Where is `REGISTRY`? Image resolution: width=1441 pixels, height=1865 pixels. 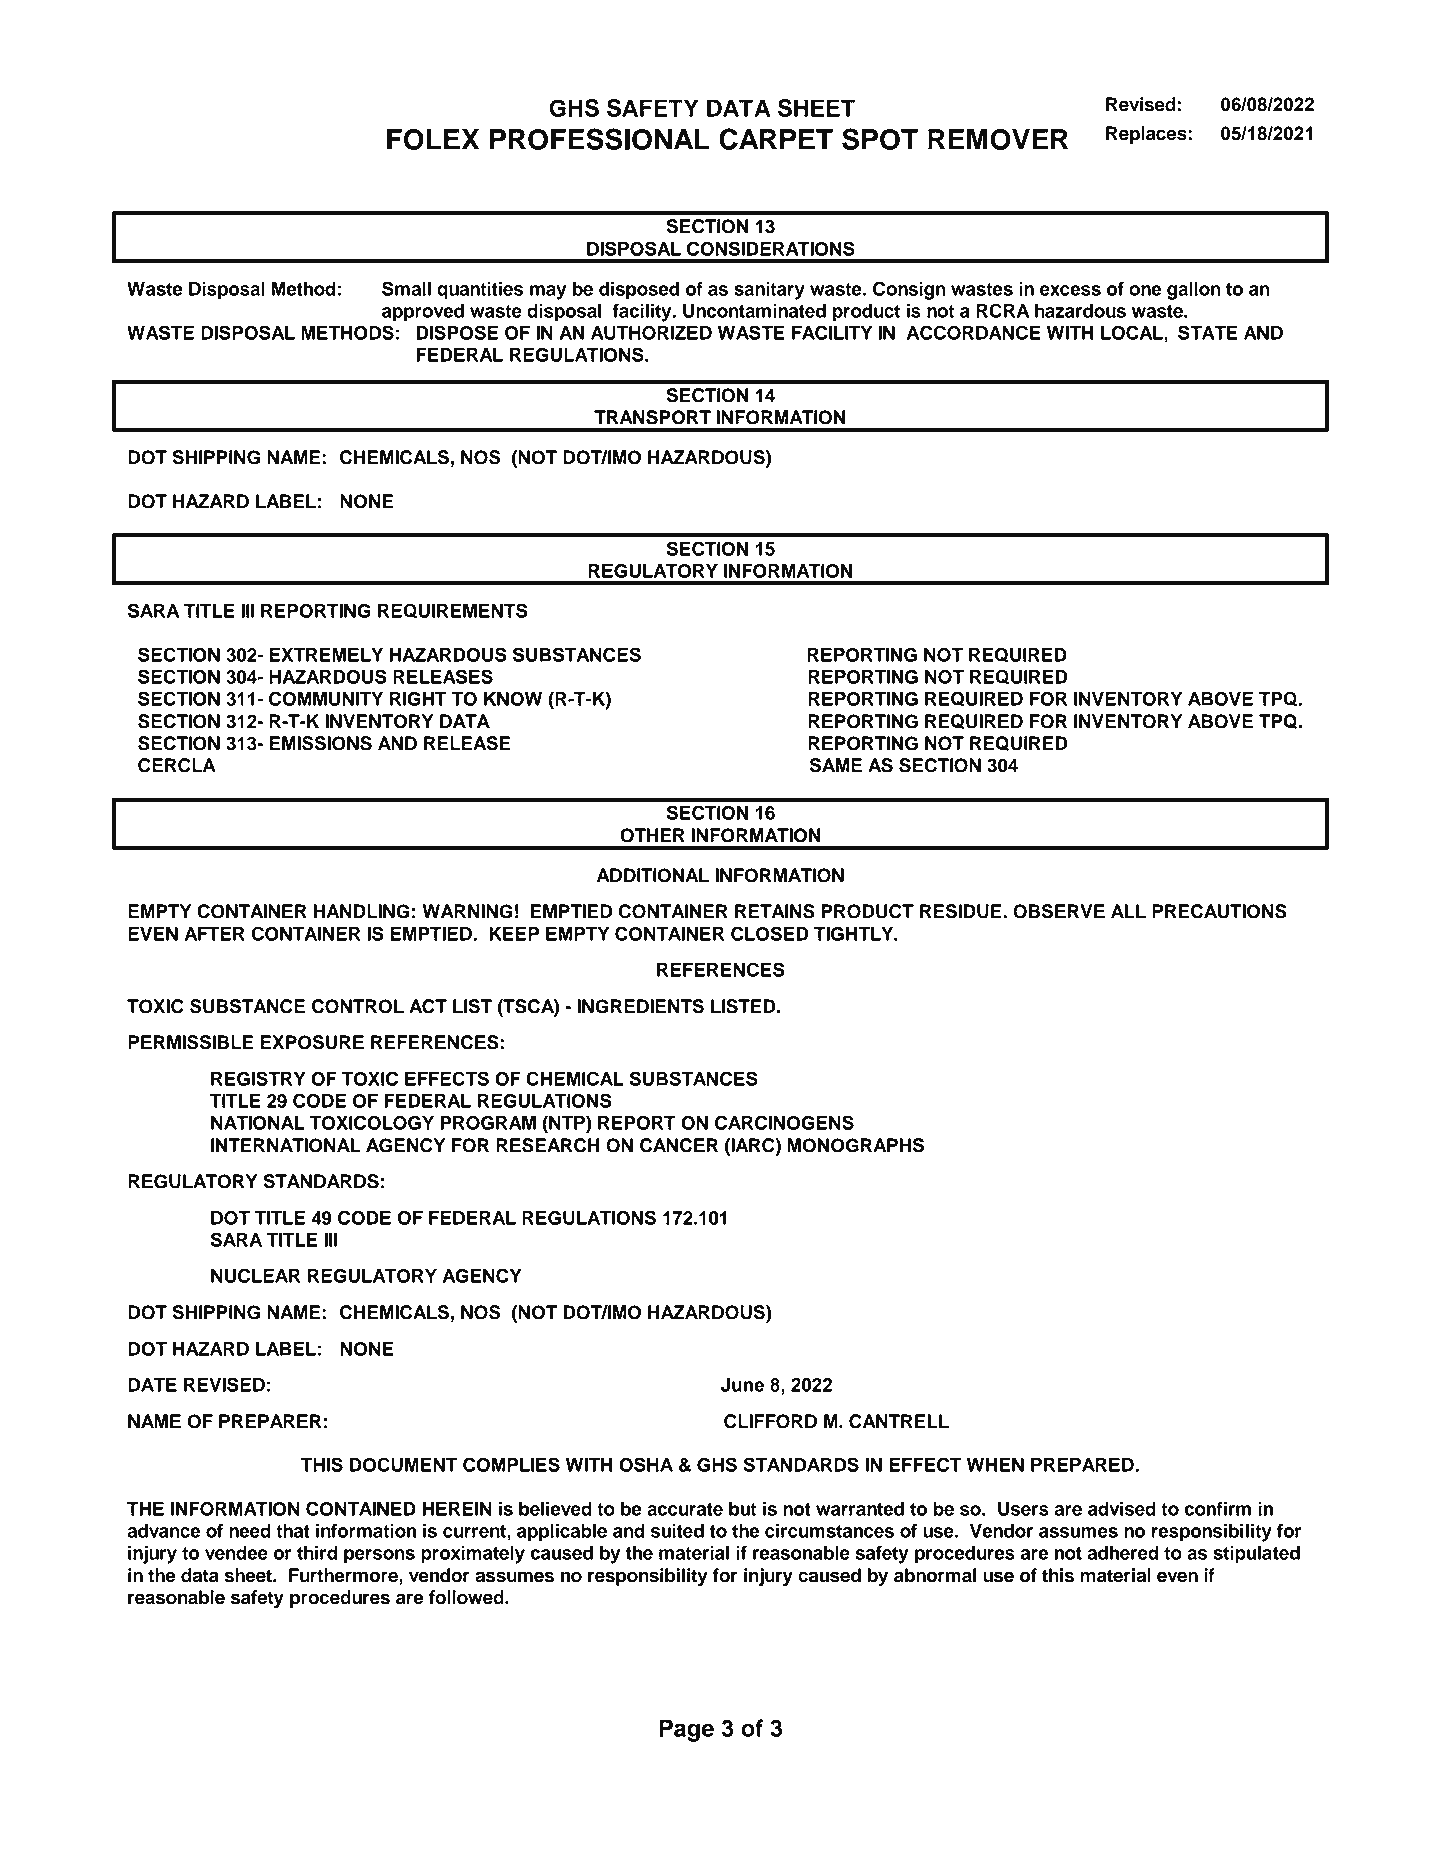 REGISTRY is located at coordinates (258, 1078).
